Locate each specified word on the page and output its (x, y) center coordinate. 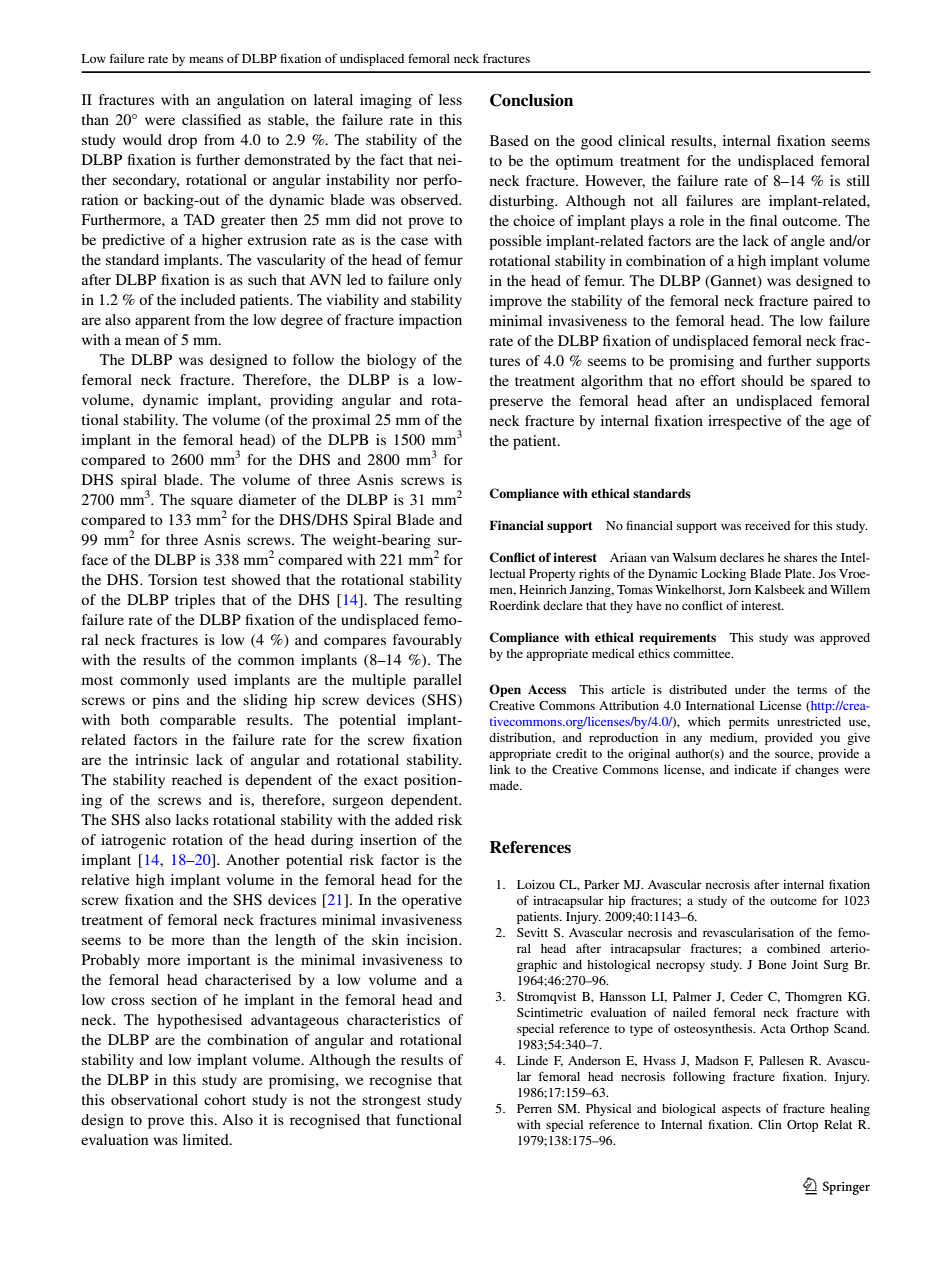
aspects (741, 1110)
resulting (433, 601)
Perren (534, 1108)
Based (509, 140)
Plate (799, 573)
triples (195, 601)
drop (182, 141)
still (858, 180)
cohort (225, 1099)
